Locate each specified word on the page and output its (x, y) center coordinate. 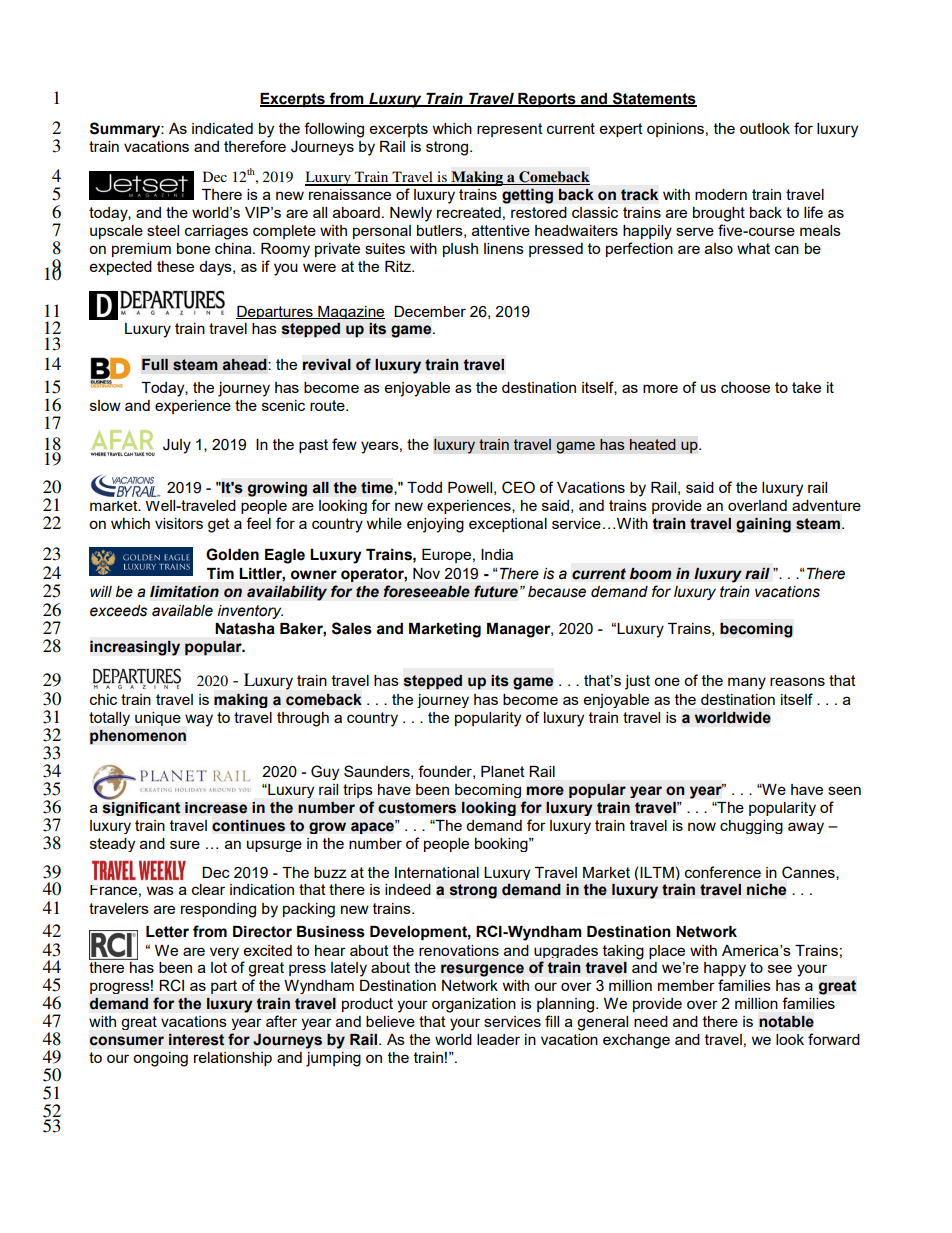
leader (498, 1039)
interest (196, 1040)
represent (510, 130)
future (496, 591)
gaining (763, 525)
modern (721, 194)
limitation (184, 592)
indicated (222, 128)
